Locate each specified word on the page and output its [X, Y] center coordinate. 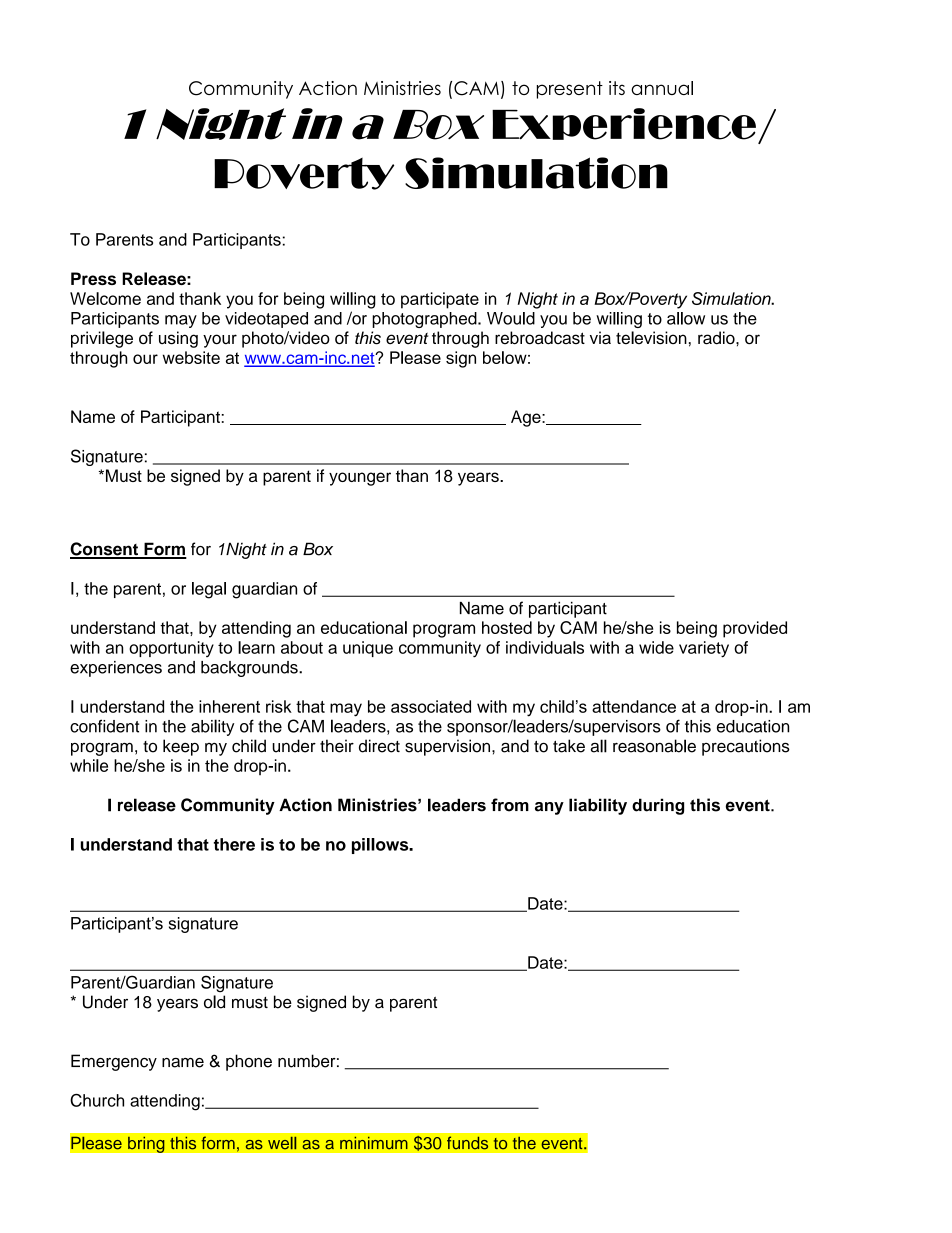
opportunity [171, 649]
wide [656, 647]
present [570, 90]
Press [93, 278]
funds [468, 1143]
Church [97, 1100]
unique [368, 649]
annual [662, 88]
